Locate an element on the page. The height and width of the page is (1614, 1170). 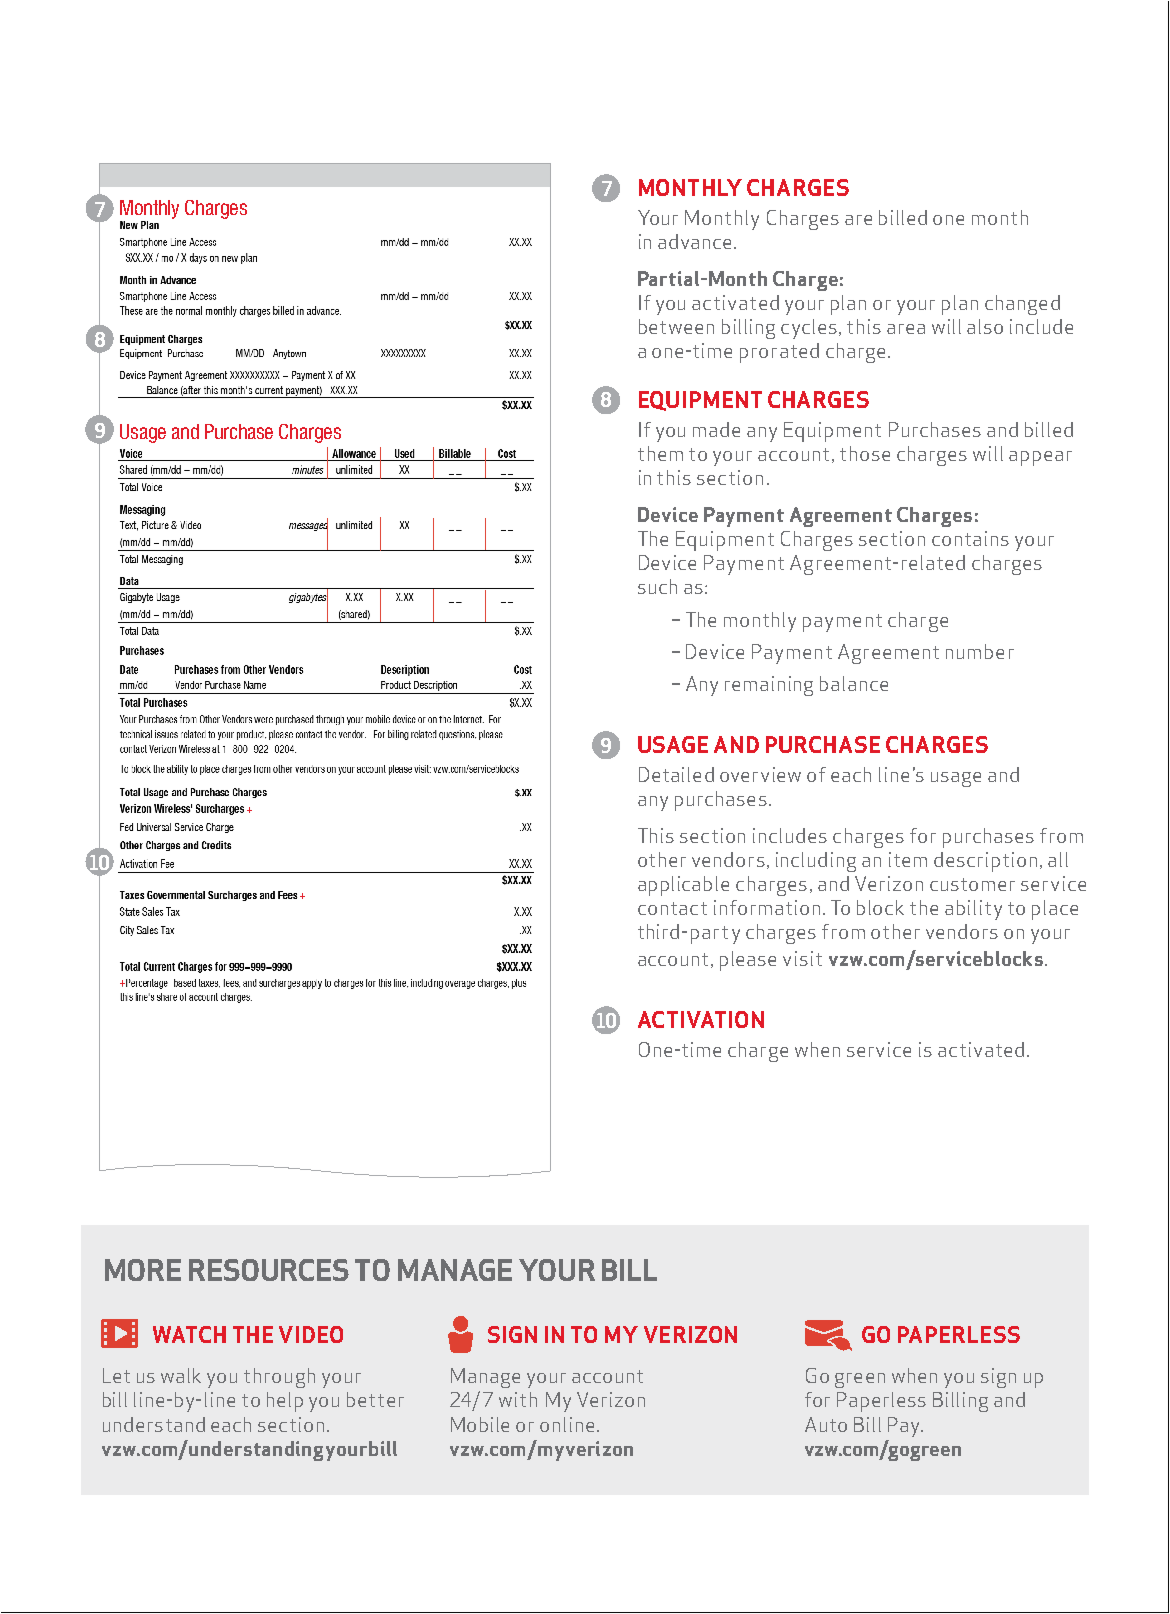
between is located at coordinates (676, 326).
